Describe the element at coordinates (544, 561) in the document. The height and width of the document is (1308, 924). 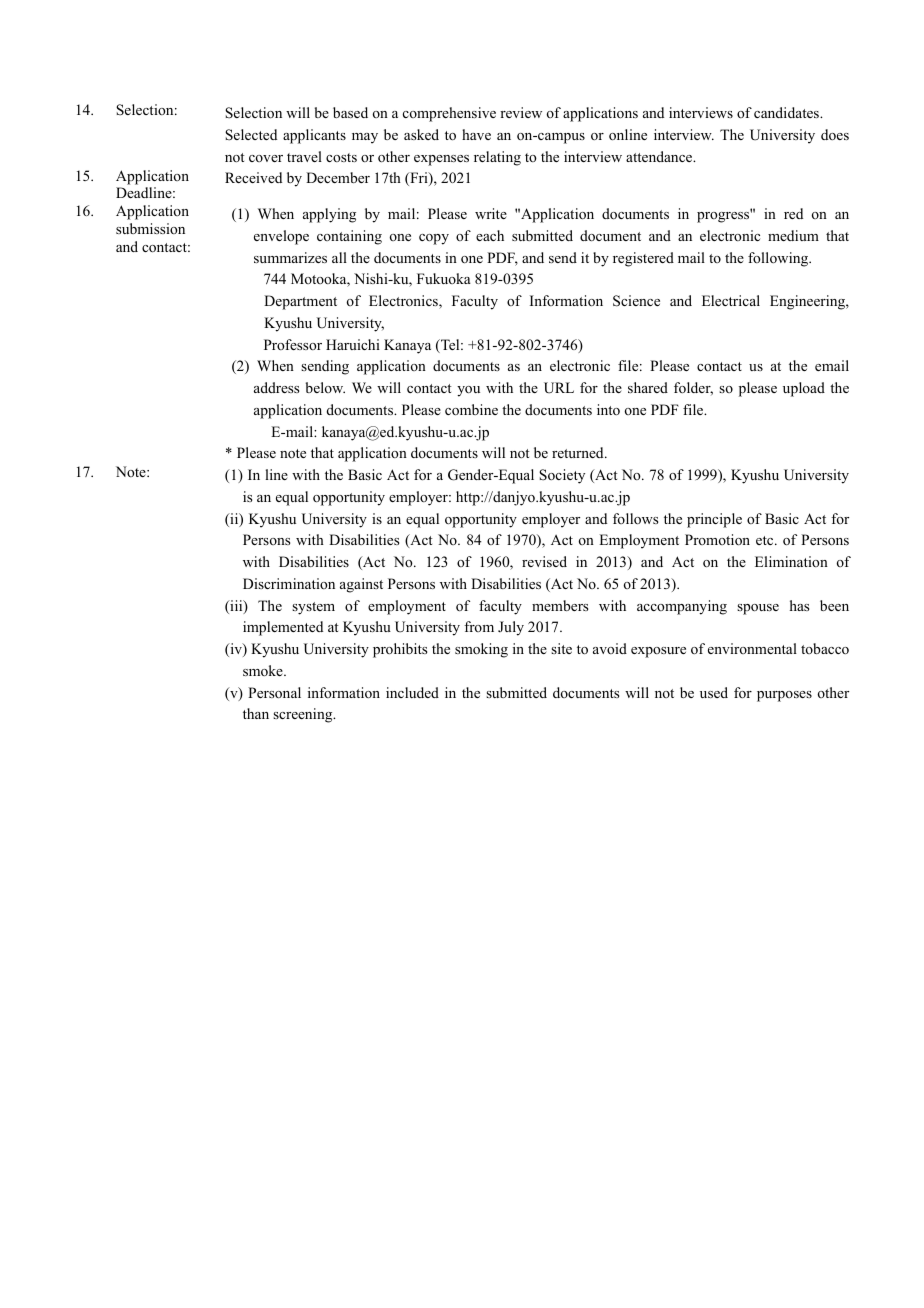
I see `revised` at that location.
